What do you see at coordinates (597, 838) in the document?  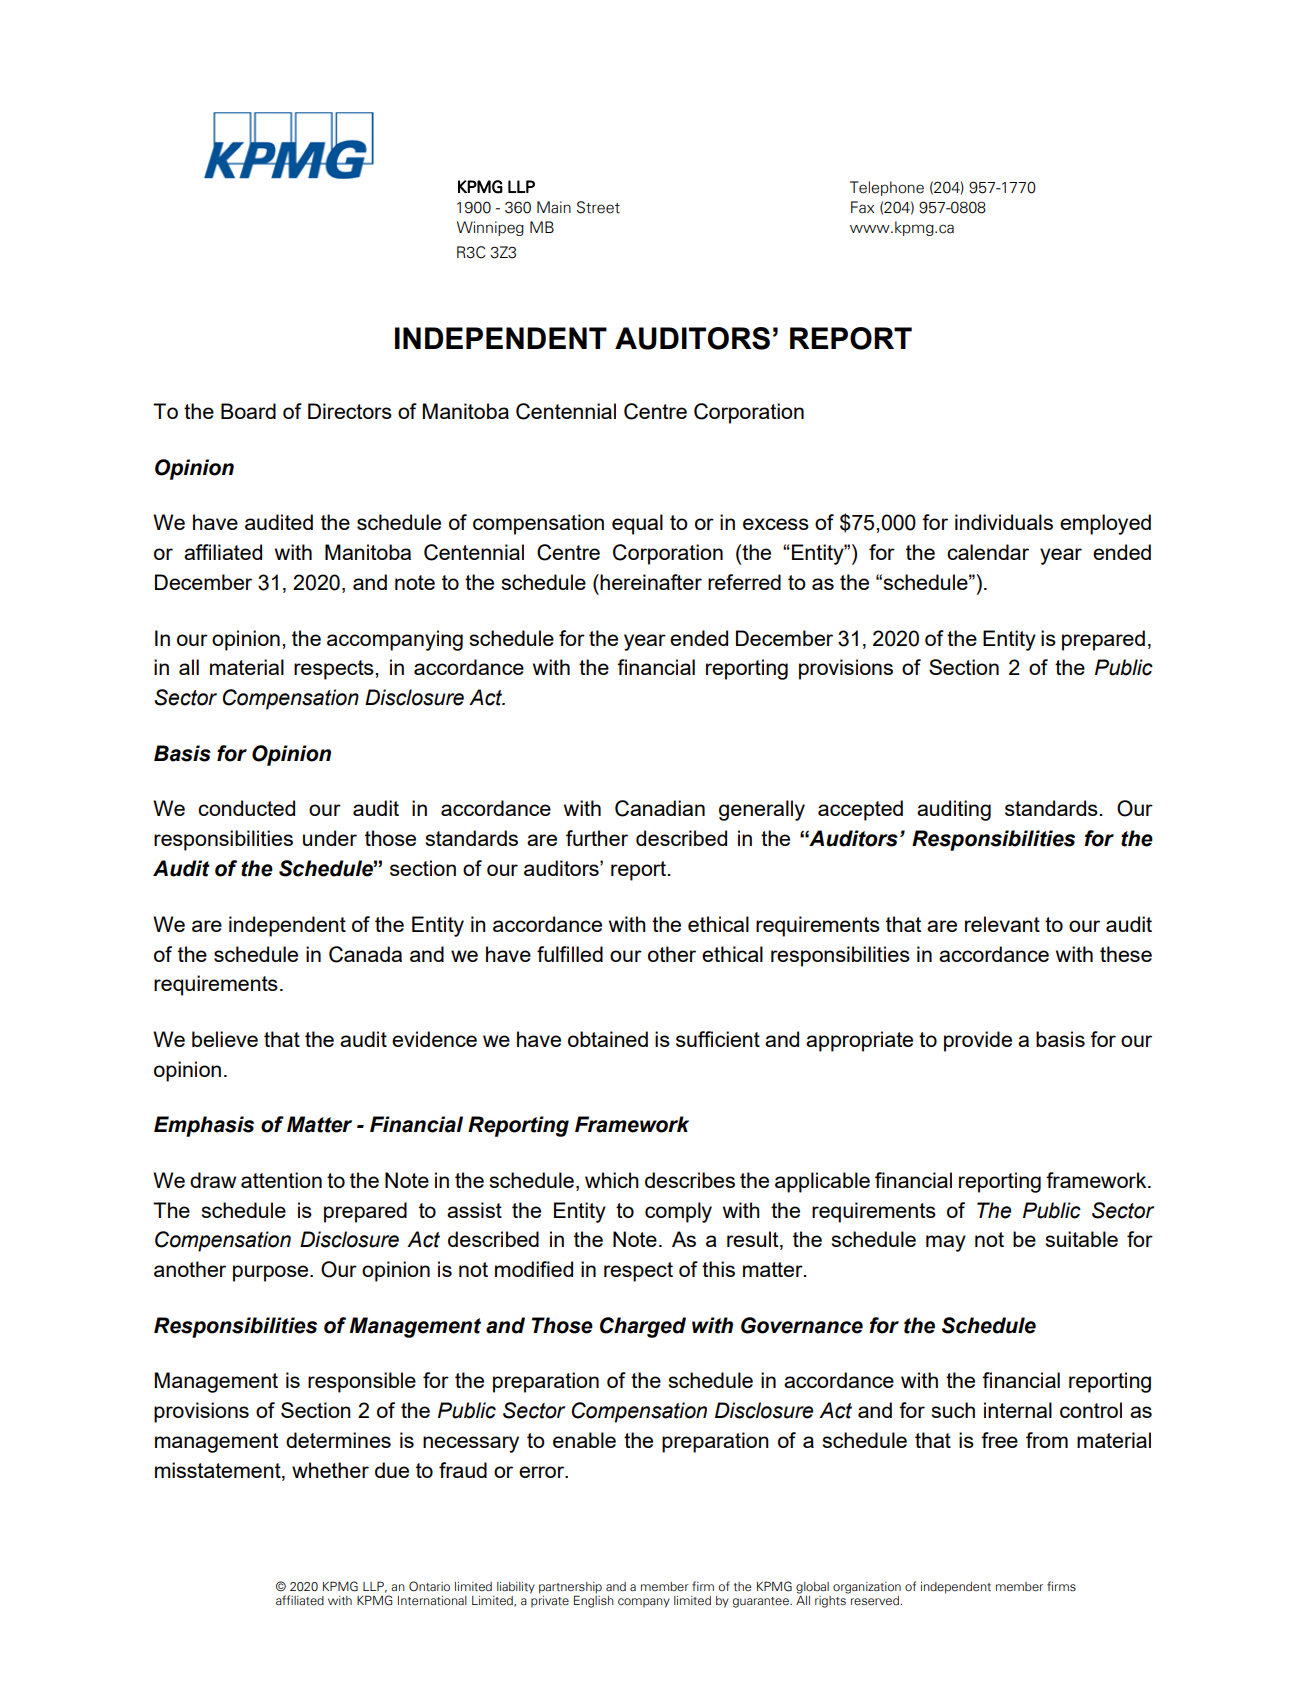 I see `further` at bounding box center [597, 838].
